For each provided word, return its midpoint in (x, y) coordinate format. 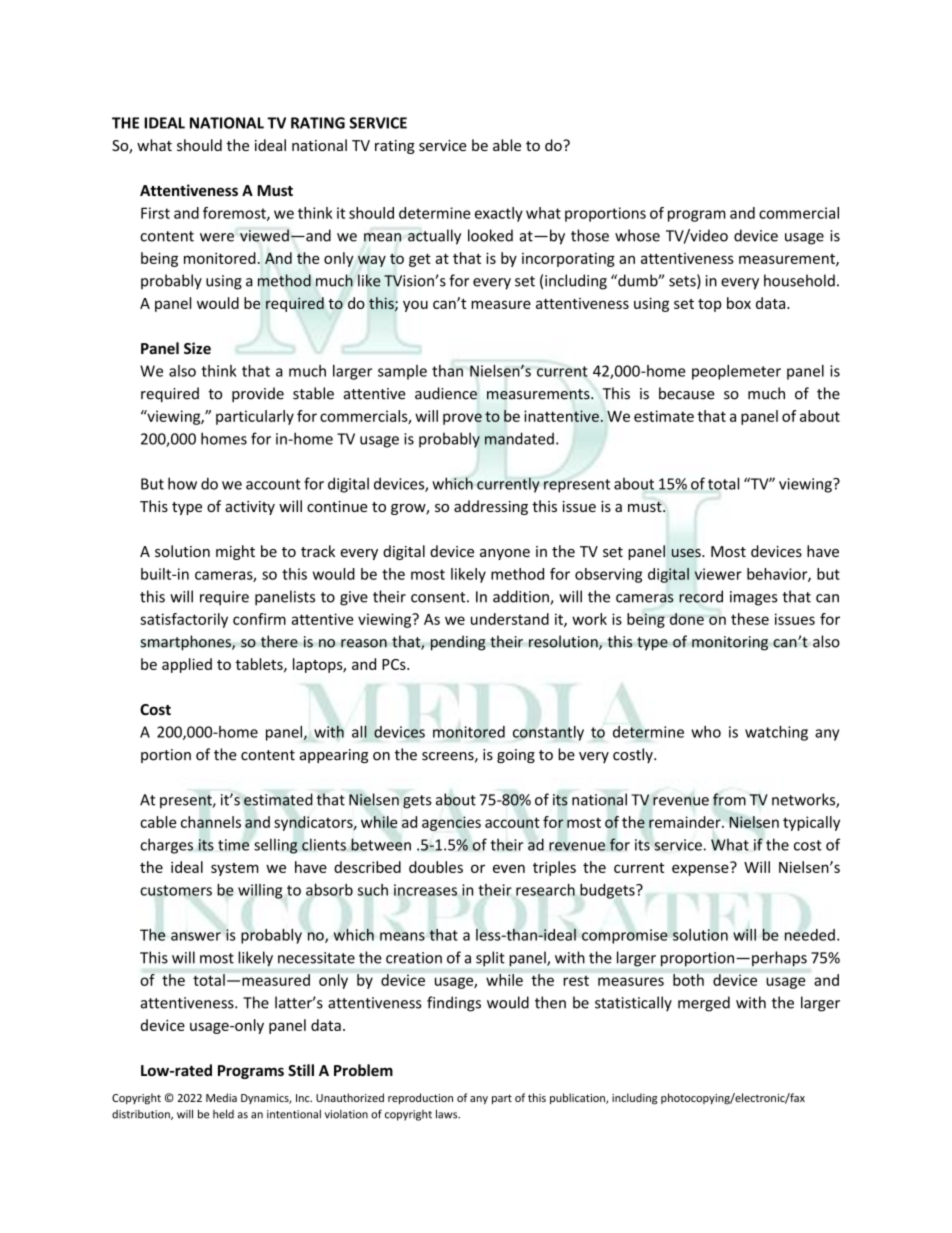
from (729, 799)
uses (687, 553)
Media (221, 1097)
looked (490, 235)
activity (250, 508)
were (217, 237)
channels (211, 822)
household (799, 280)
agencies (451, 823)
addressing (491, 507)
